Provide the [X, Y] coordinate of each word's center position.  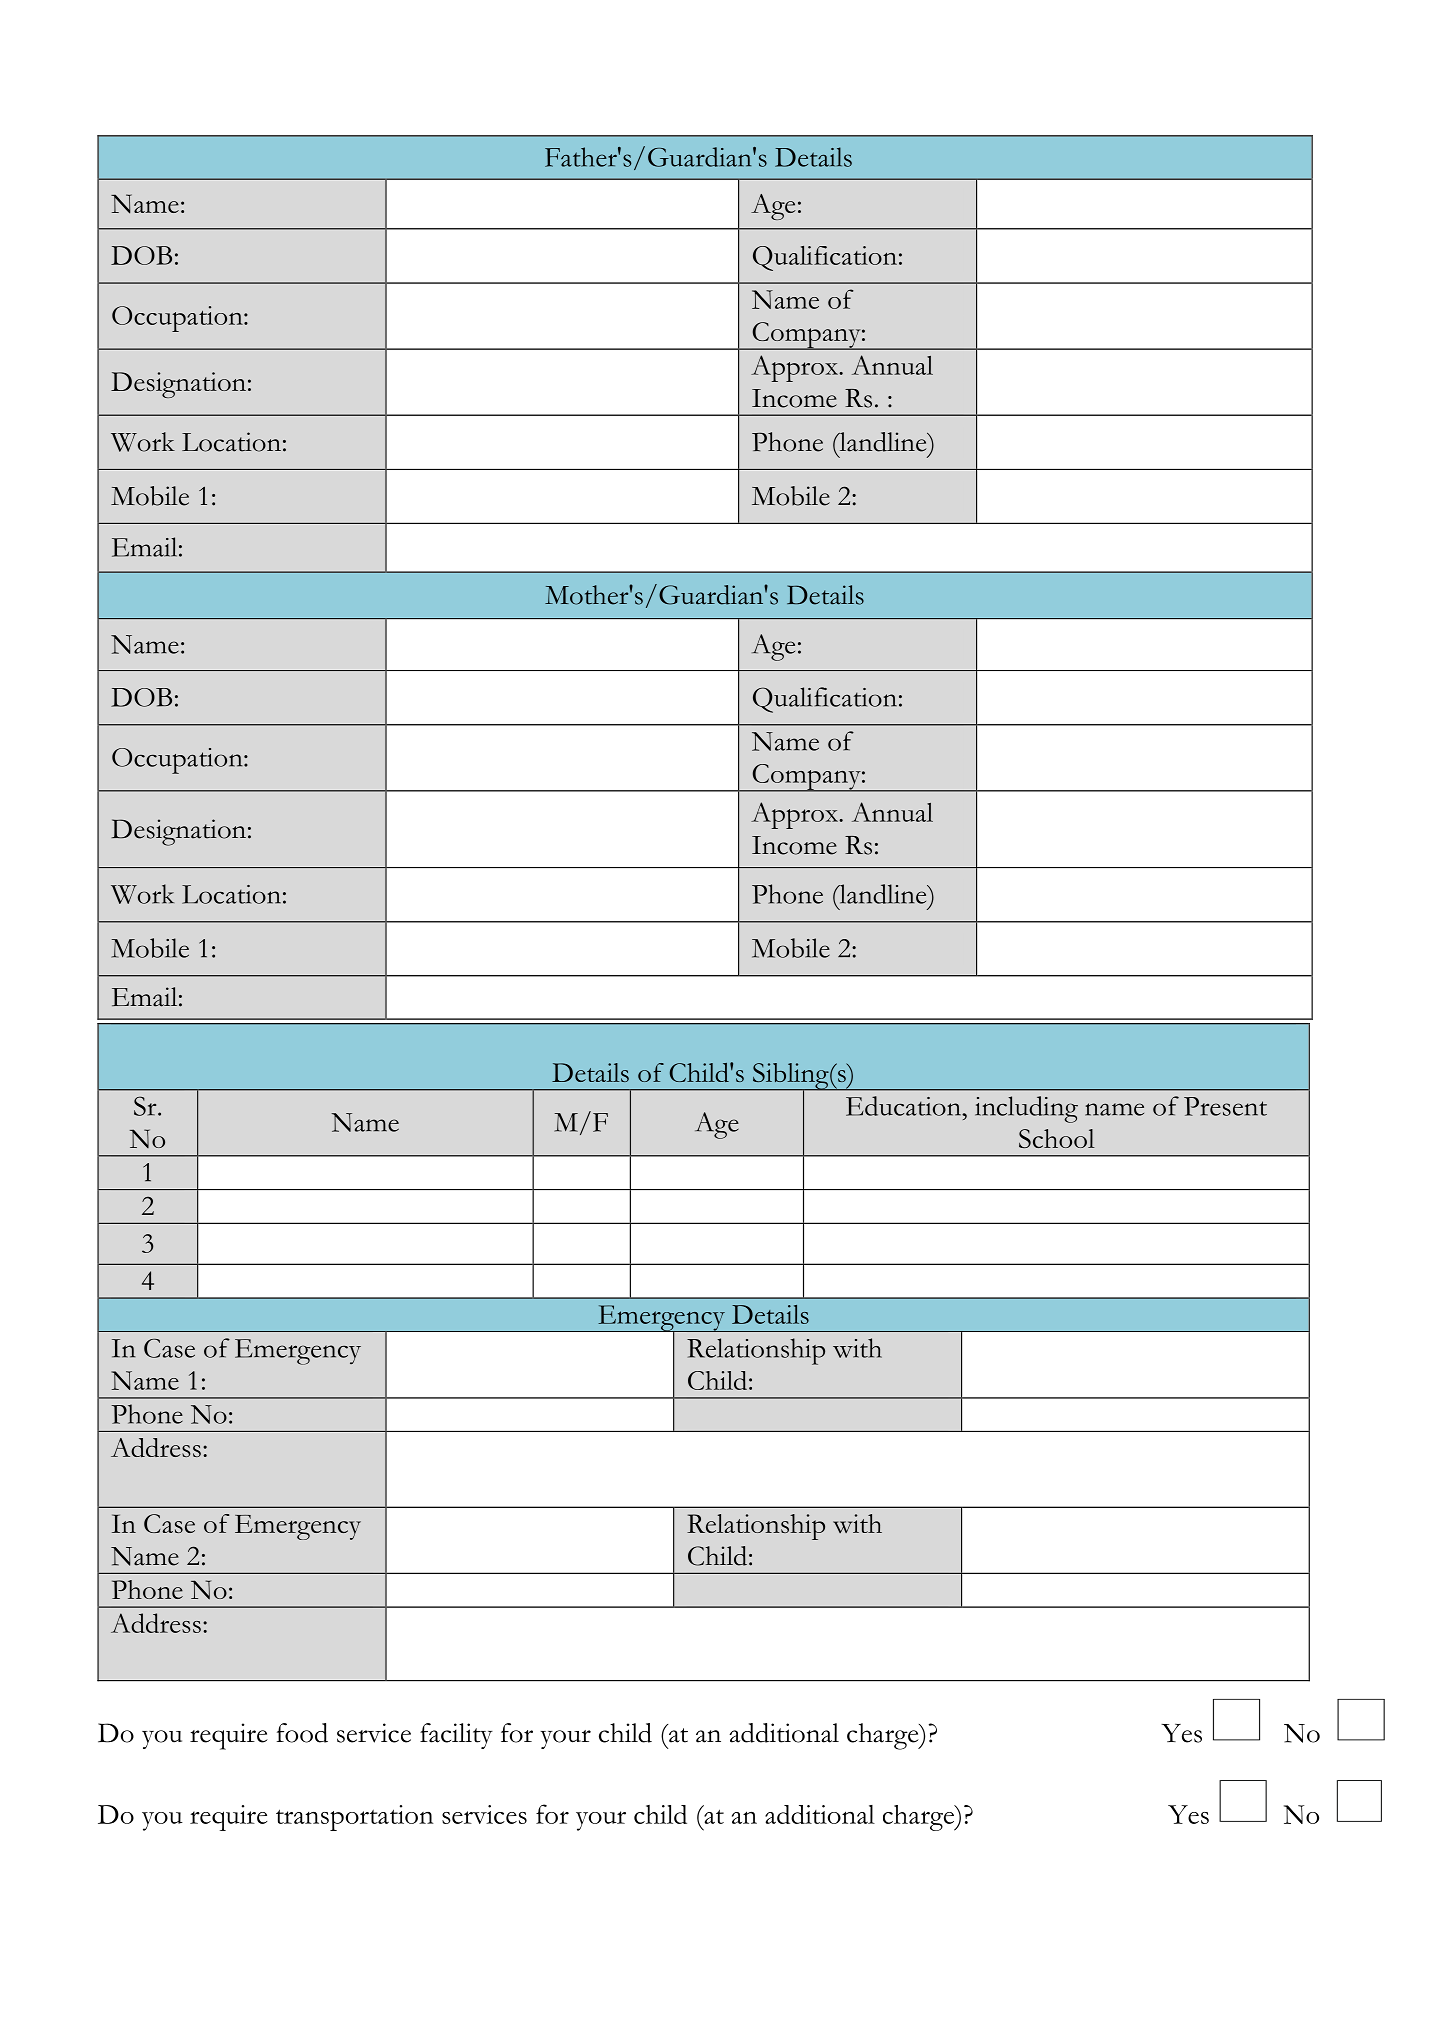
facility [456, 1736]
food [302, 1733]
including [1026, 1109]
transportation [355, 1818]
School [1057, 1138]
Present [1225, 1106]
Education [904, 1106]
